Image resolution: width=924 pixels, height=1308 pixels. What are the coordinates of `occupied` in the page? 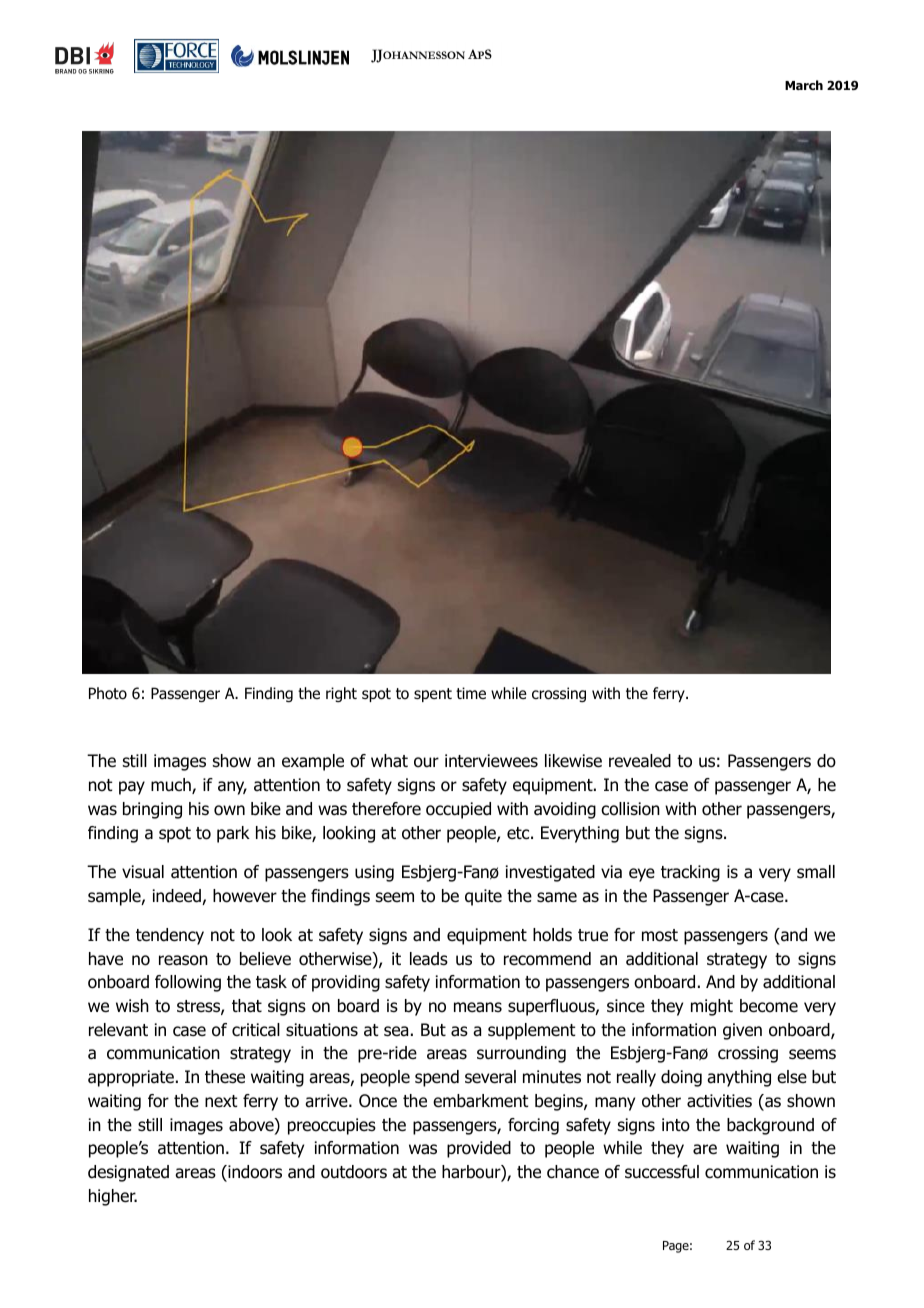 It's located at (458, 810).
